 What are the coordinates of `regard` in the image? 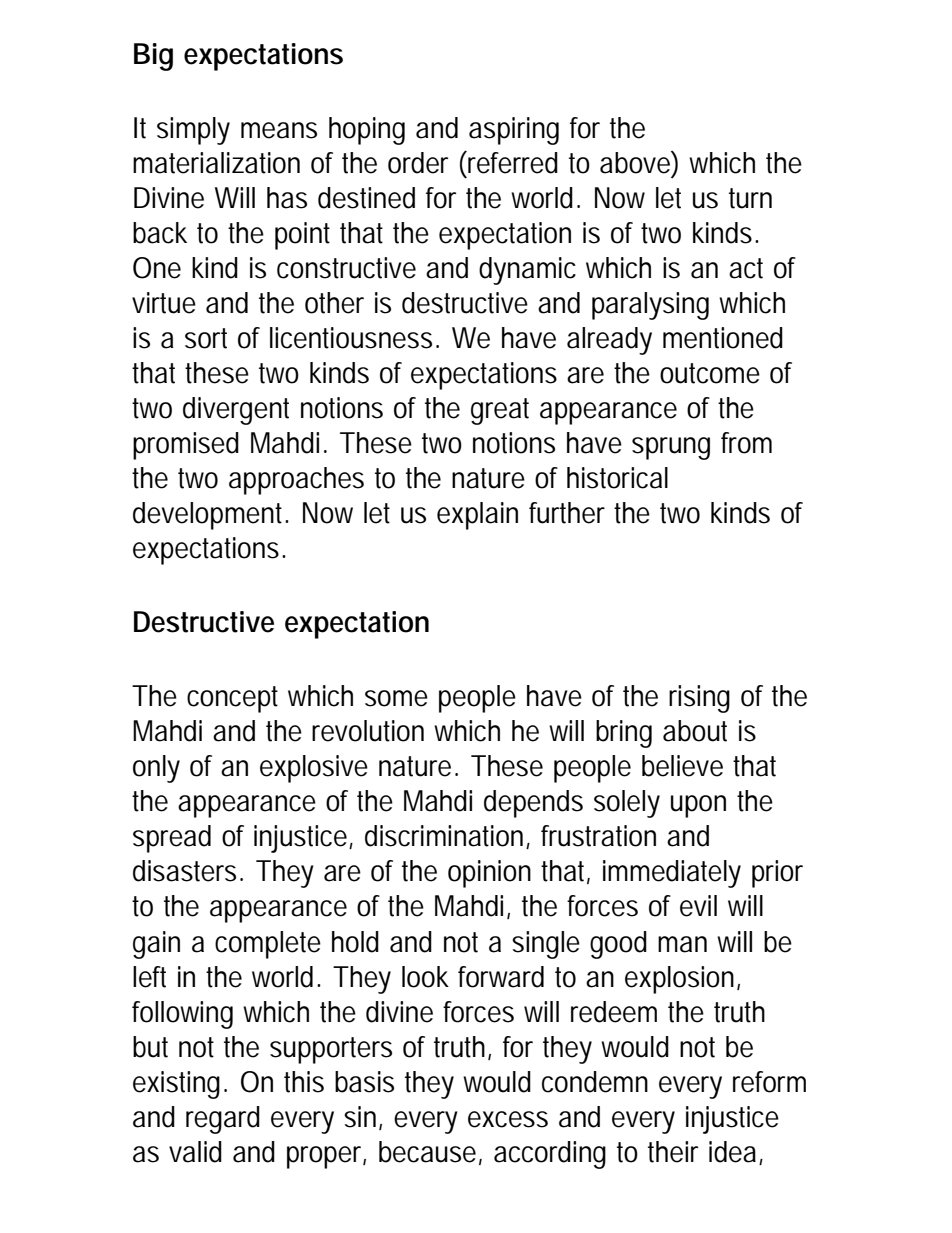 It's located at (223, 1120).
